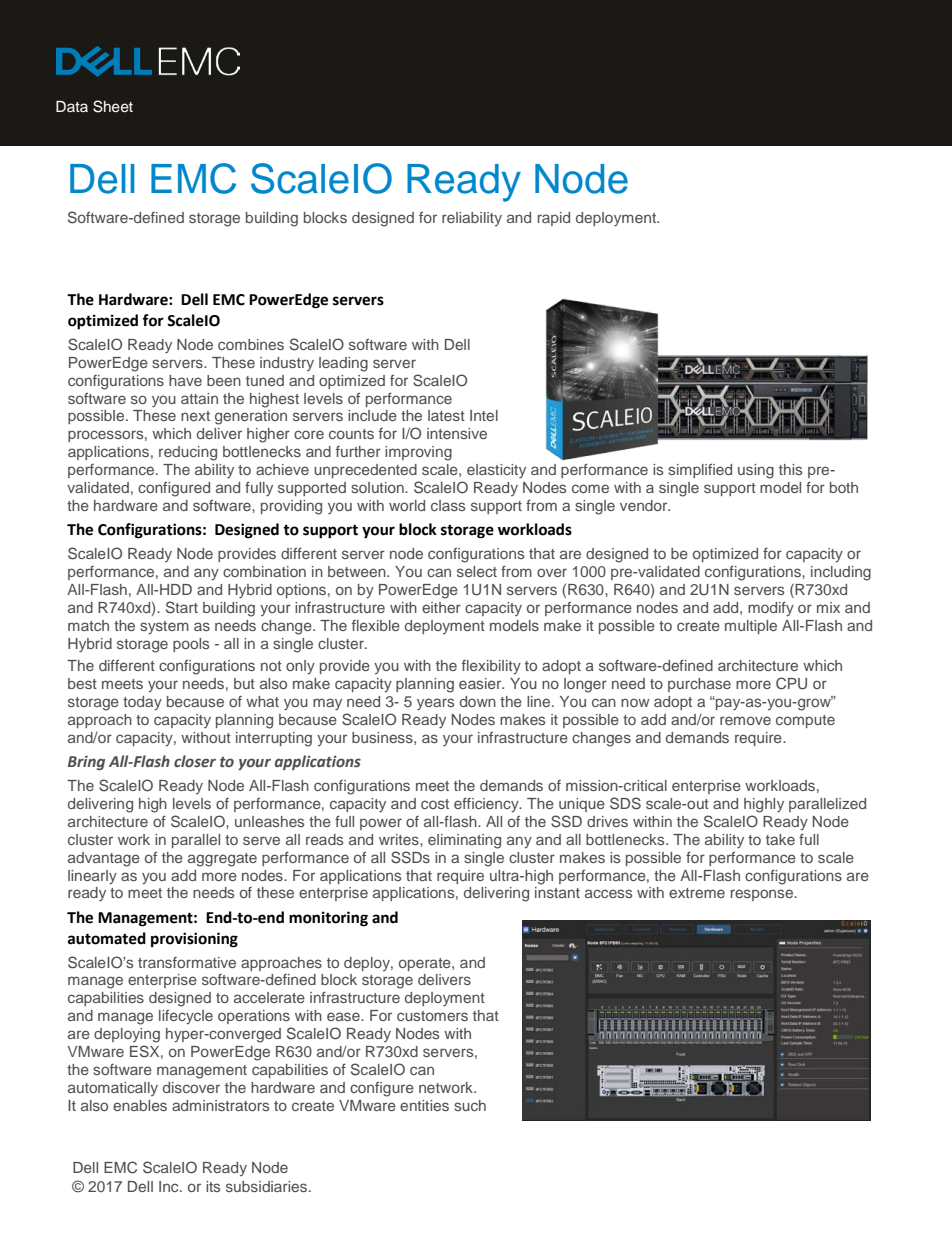  What do you see at coordinates (470, 1105) in the document?
I see `such` at bounding box center [470, 1105].
